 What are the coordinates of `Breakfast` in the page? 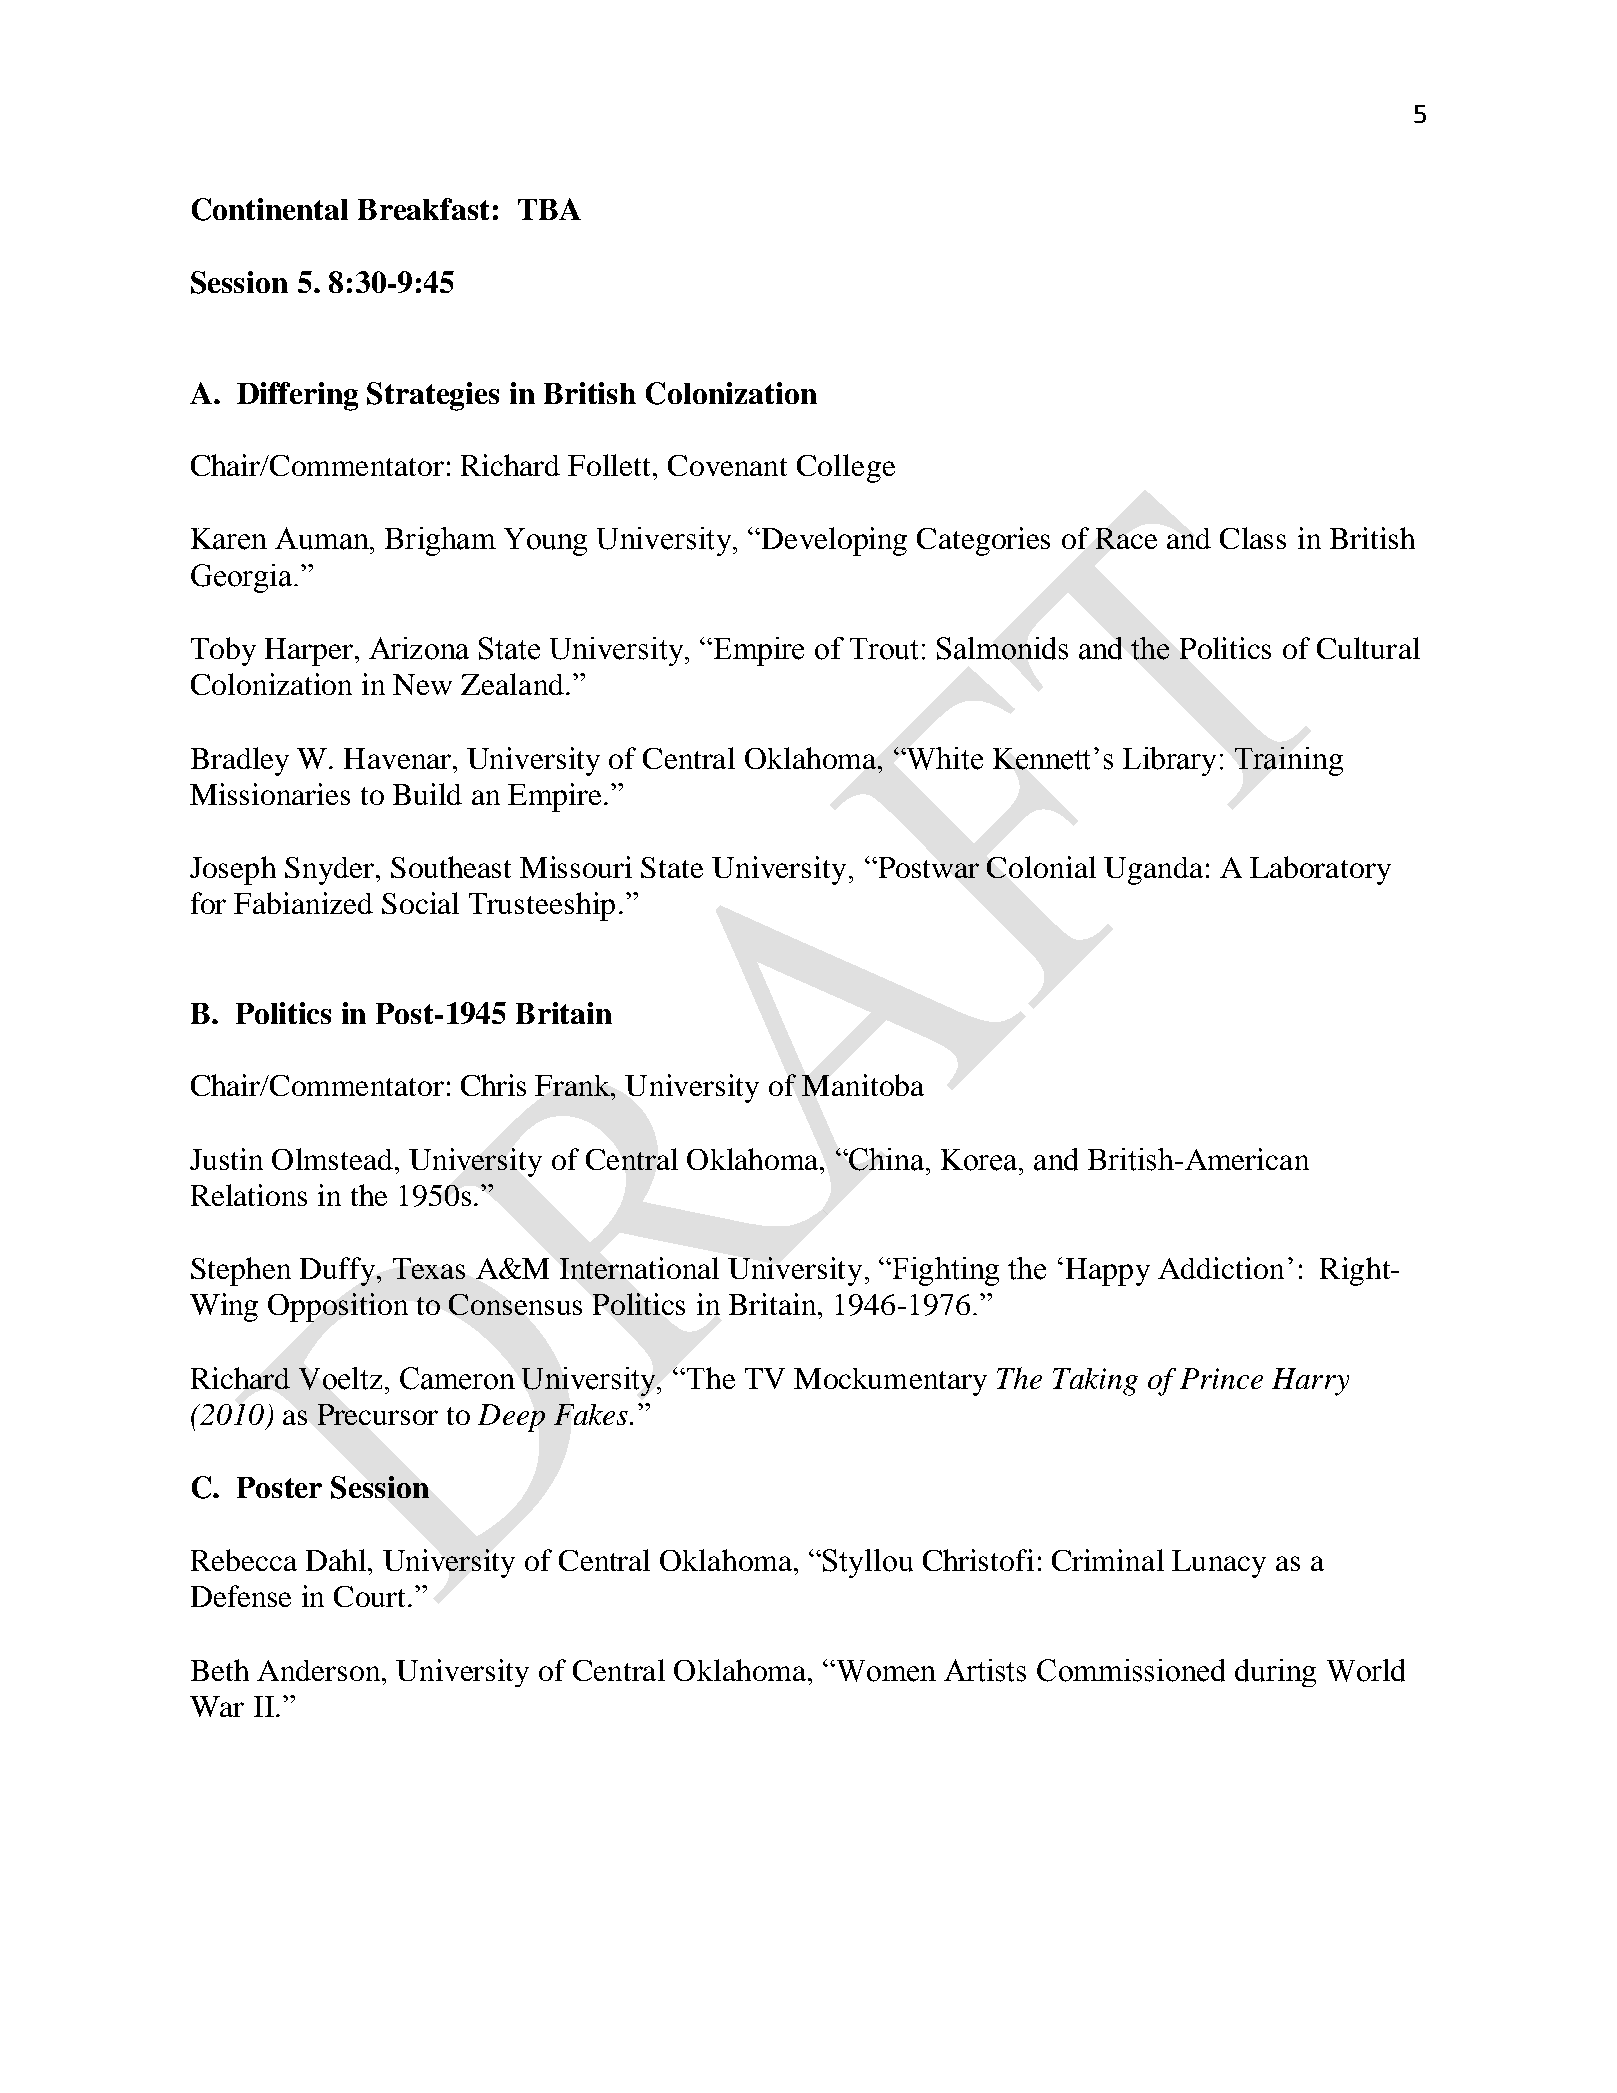 It's located at (423, 209).
